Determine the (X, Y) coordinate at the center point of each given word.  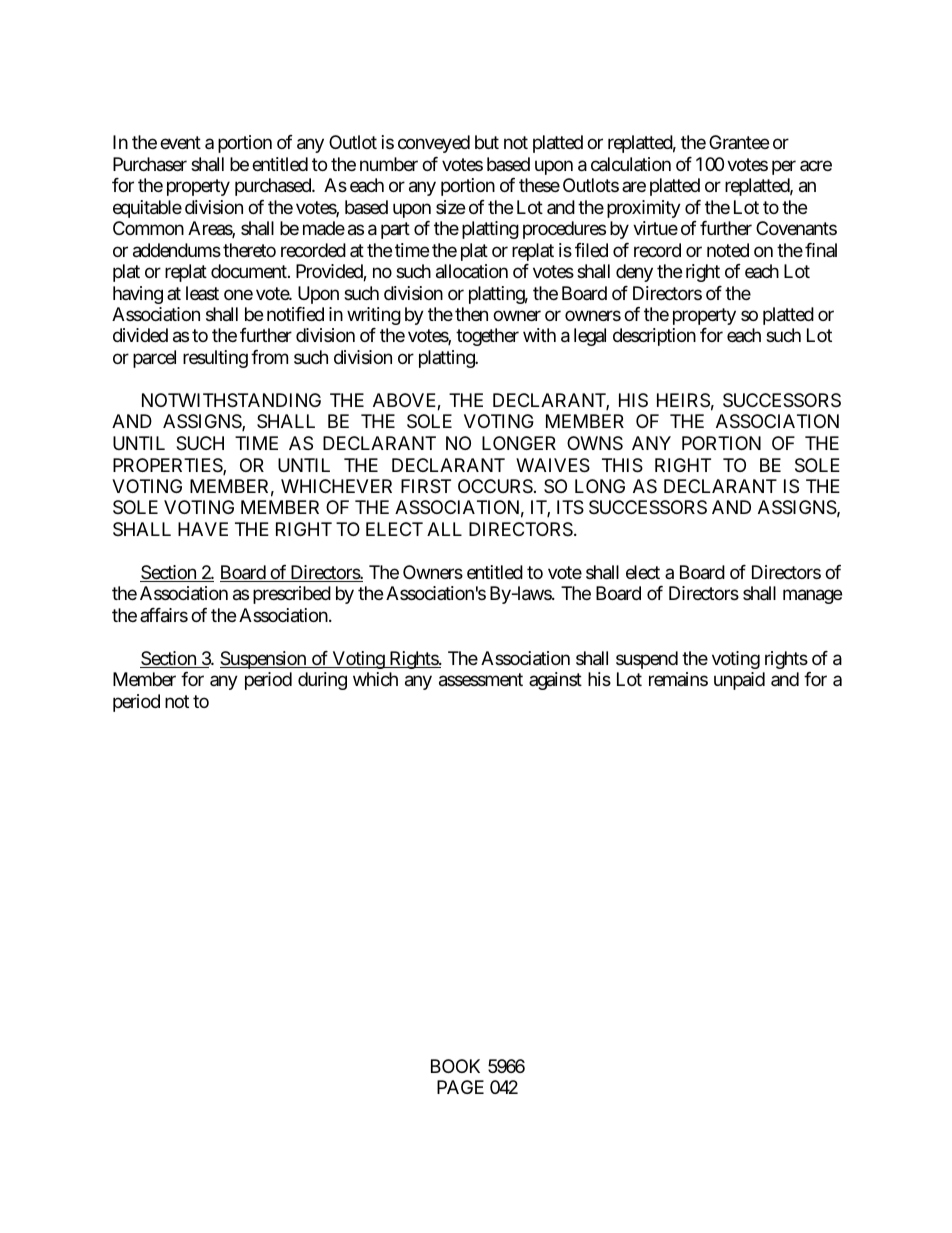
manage (812, 597)
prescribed (292, 595)
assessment (481, 680)
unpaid (739, 681)
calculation (631, 164)
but (487, 142)
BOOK (455, 1066)
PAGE (460, 1087)
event (180, 142)
